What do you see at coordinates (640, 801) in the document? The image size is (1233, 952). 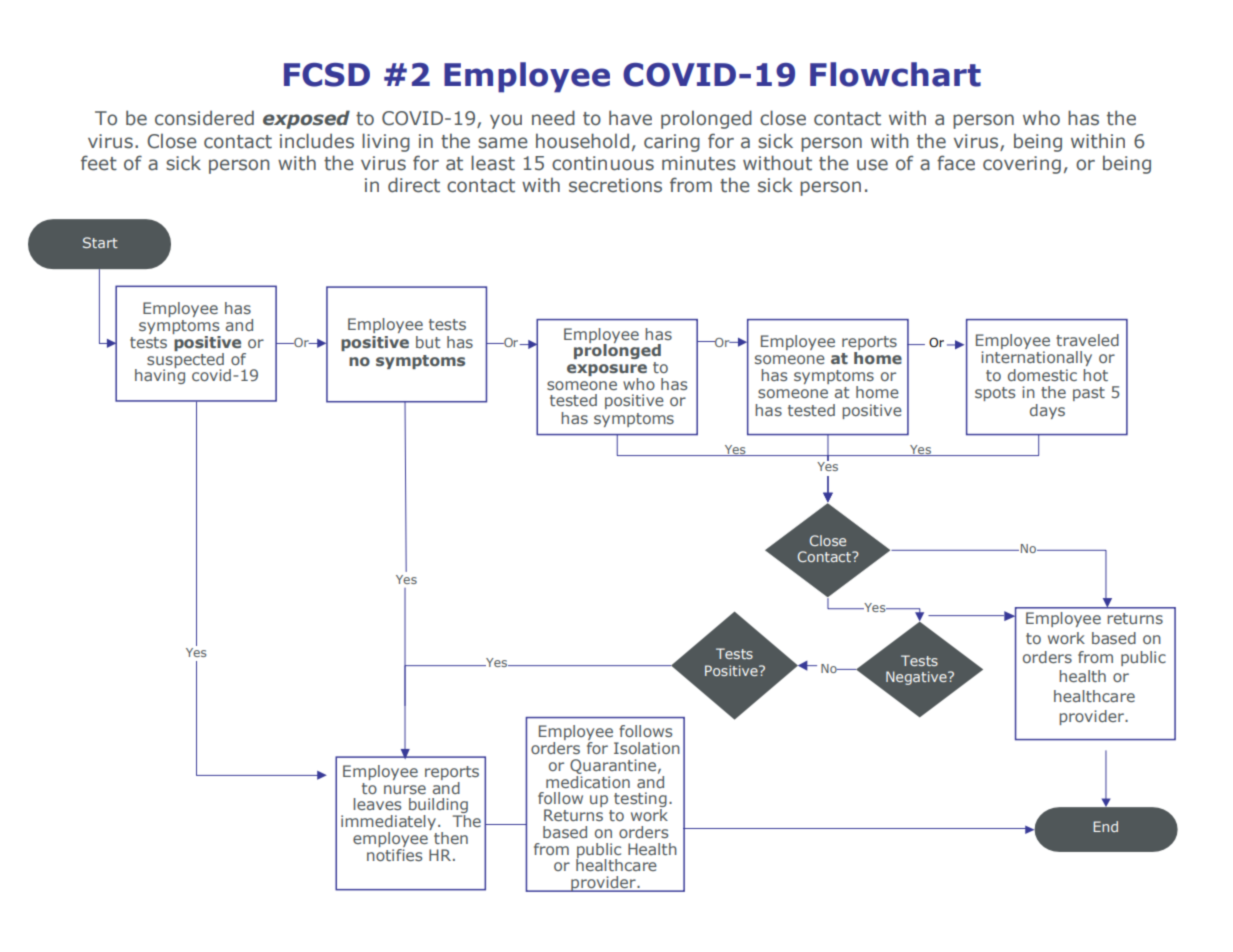 I see `testing` at bounding box center [640, 801].
